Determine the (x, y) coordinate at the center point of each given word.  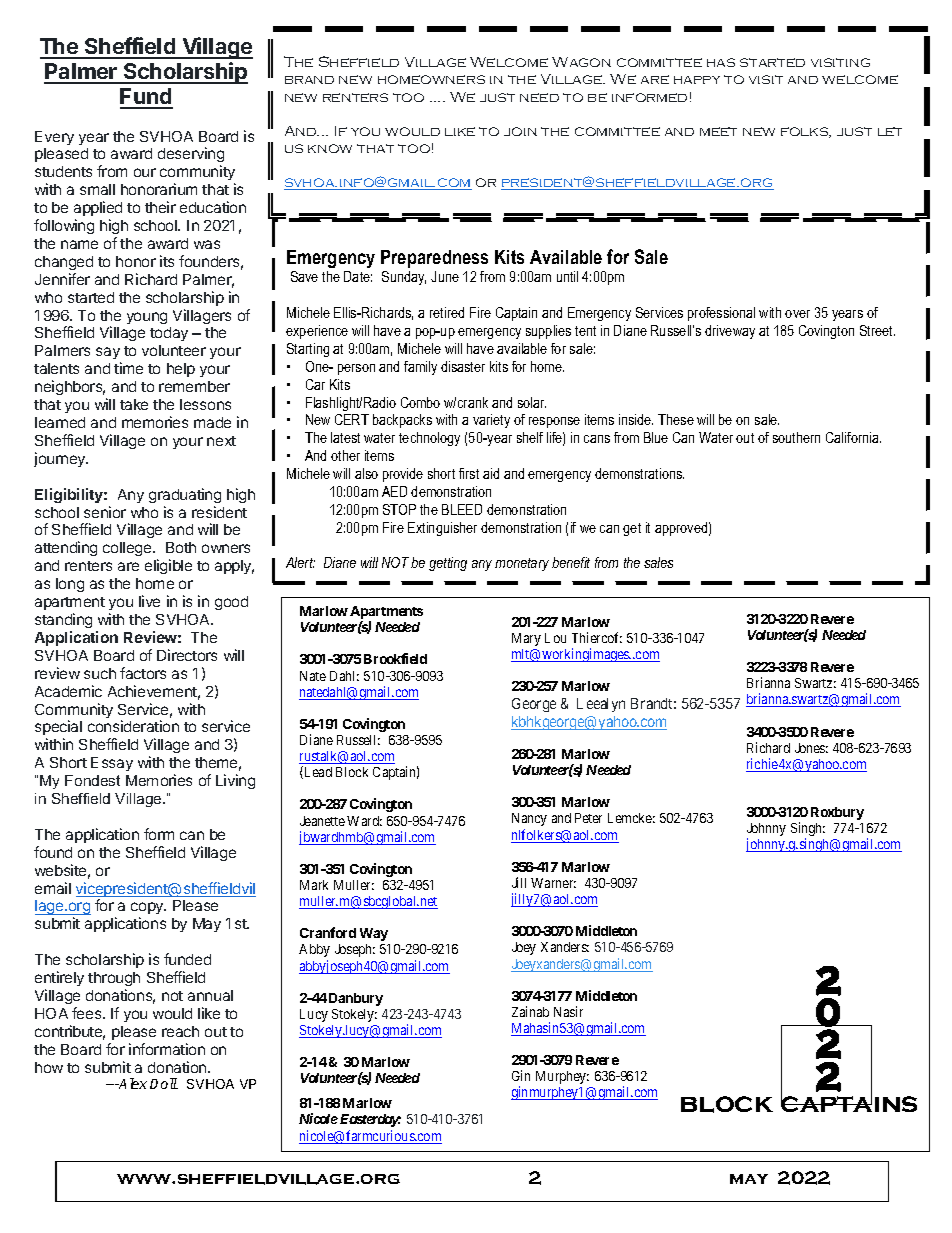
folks (806, 132)
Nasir (568, 1011)
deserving (191, 156)
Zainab (530, 1011)
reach (180, 1031)
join (520, 131)
